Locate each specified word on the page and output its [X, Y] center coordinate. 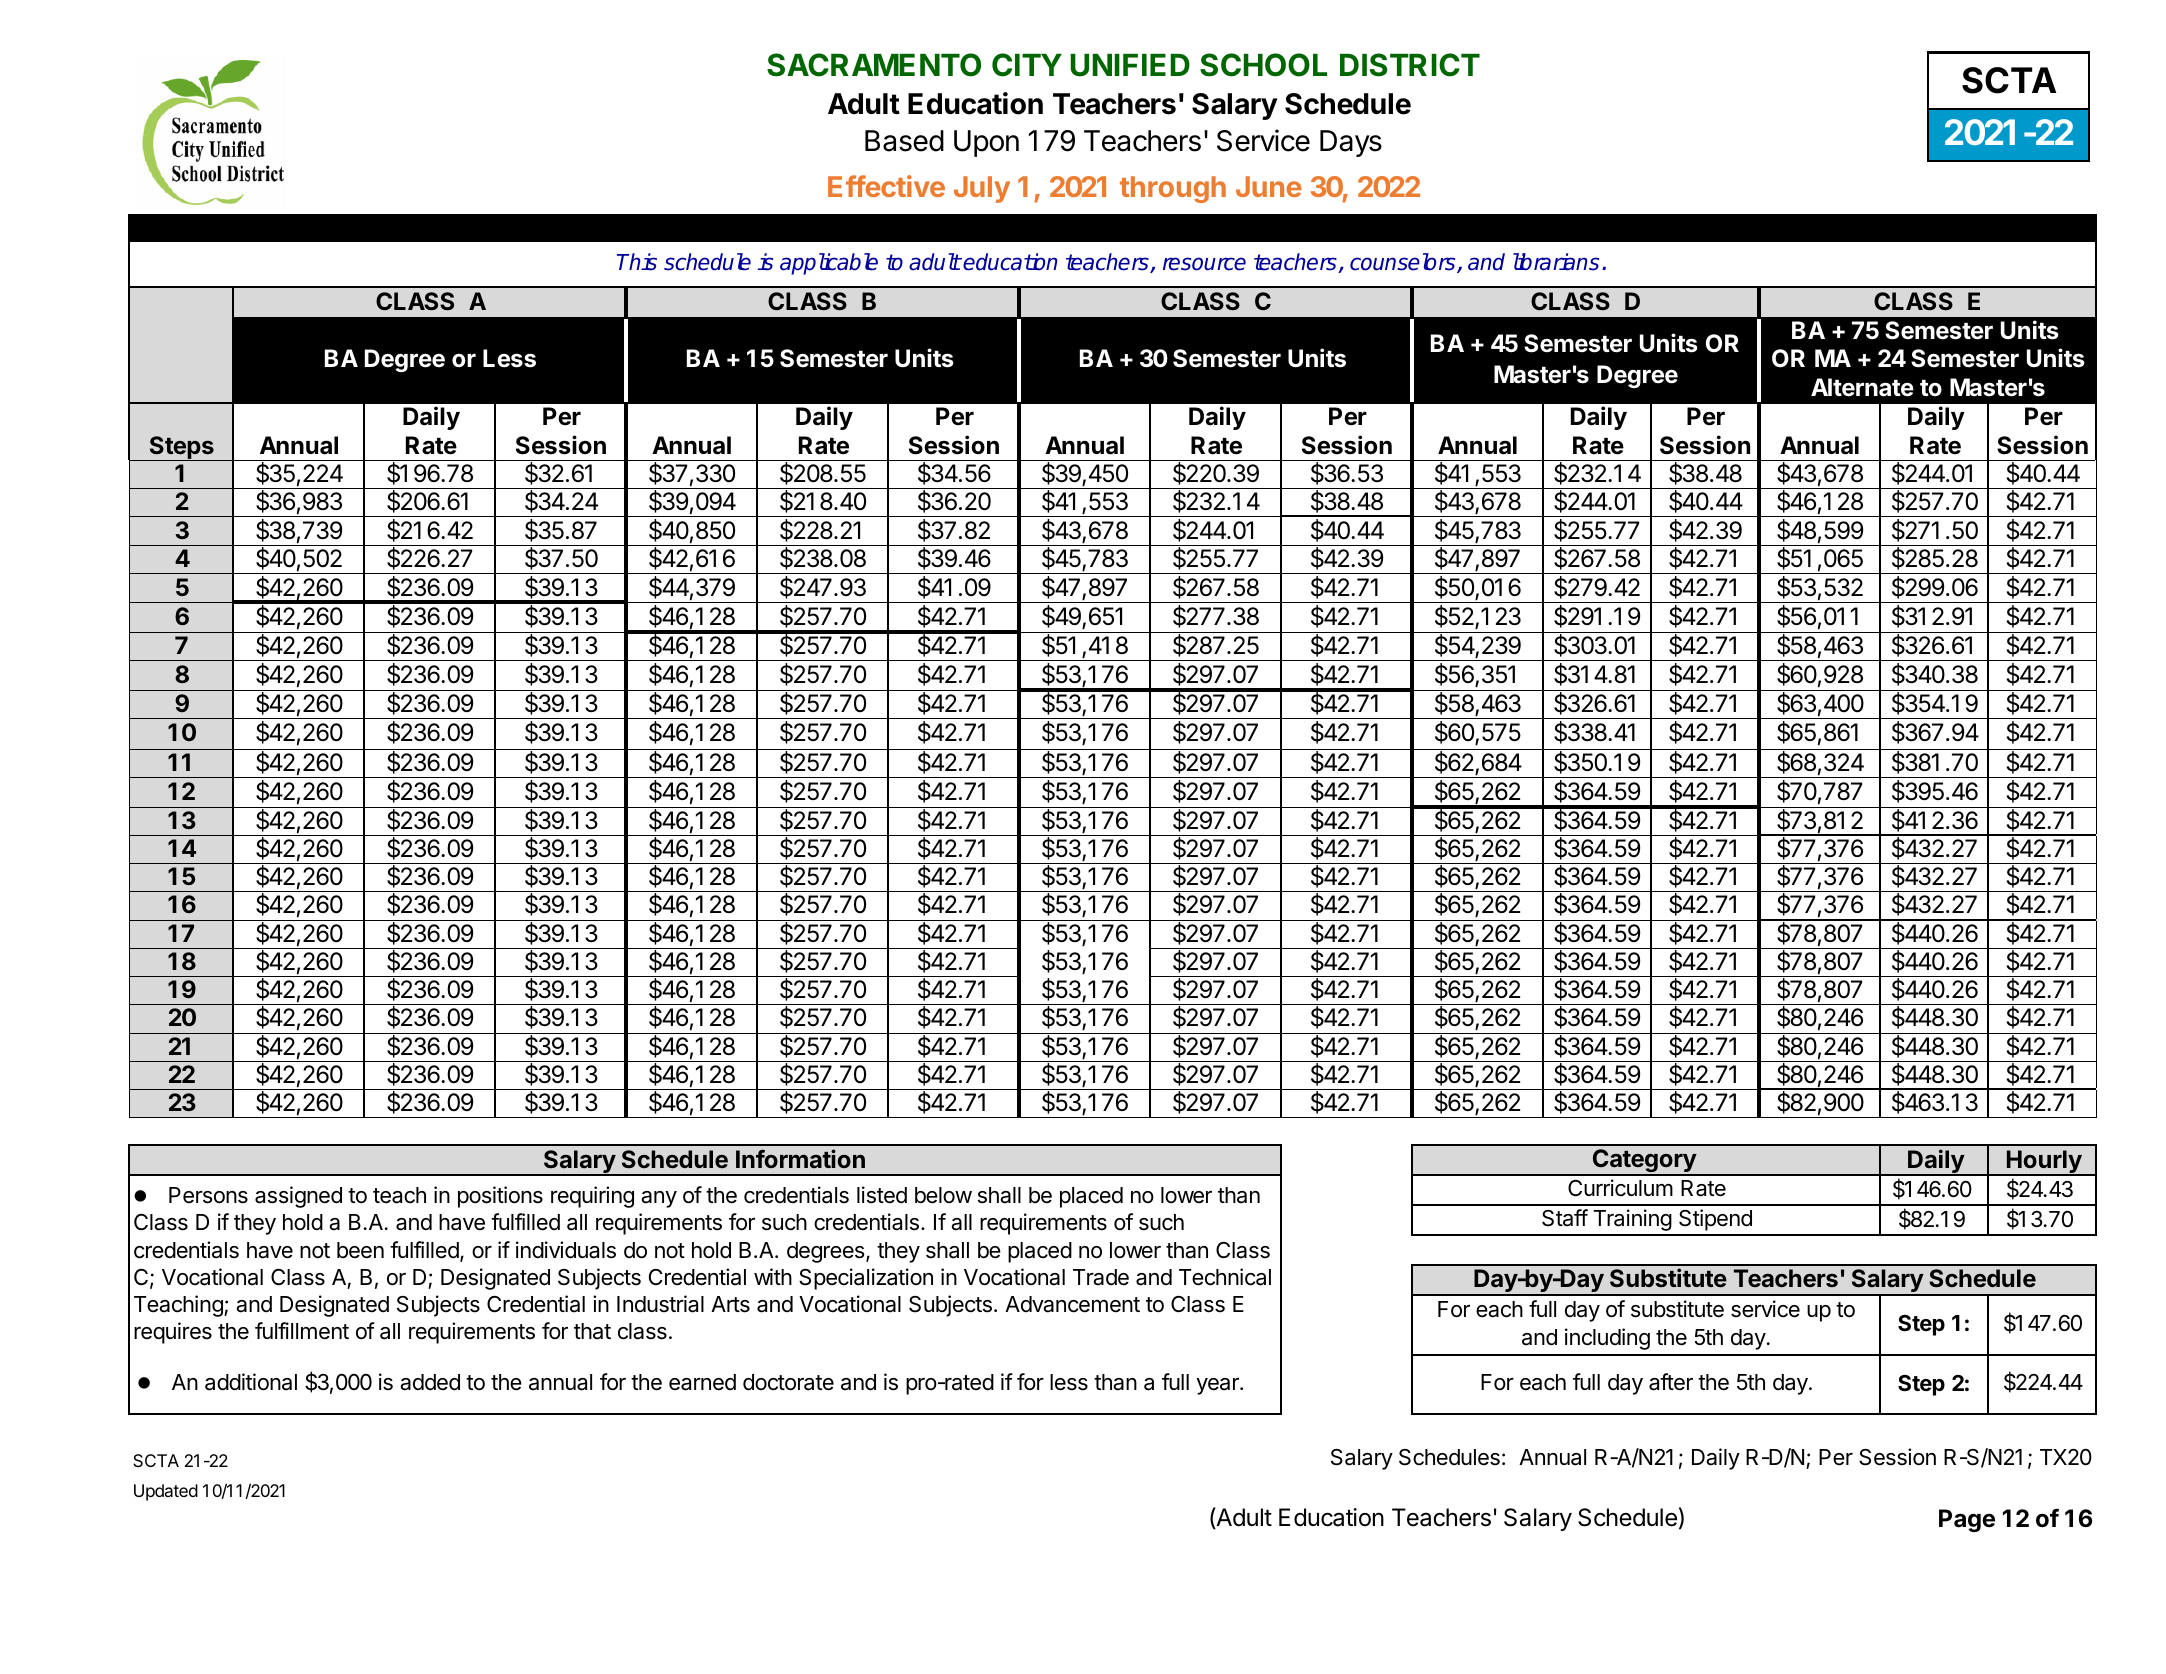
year [1218, 1386]
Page [1967, 1520]
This [637, 262]
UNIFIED [1130, 65]
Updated [166, 1492]
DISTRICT [1410, 65]
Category [1644, 1162]
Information [800, 1158]
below [943, 1195]
